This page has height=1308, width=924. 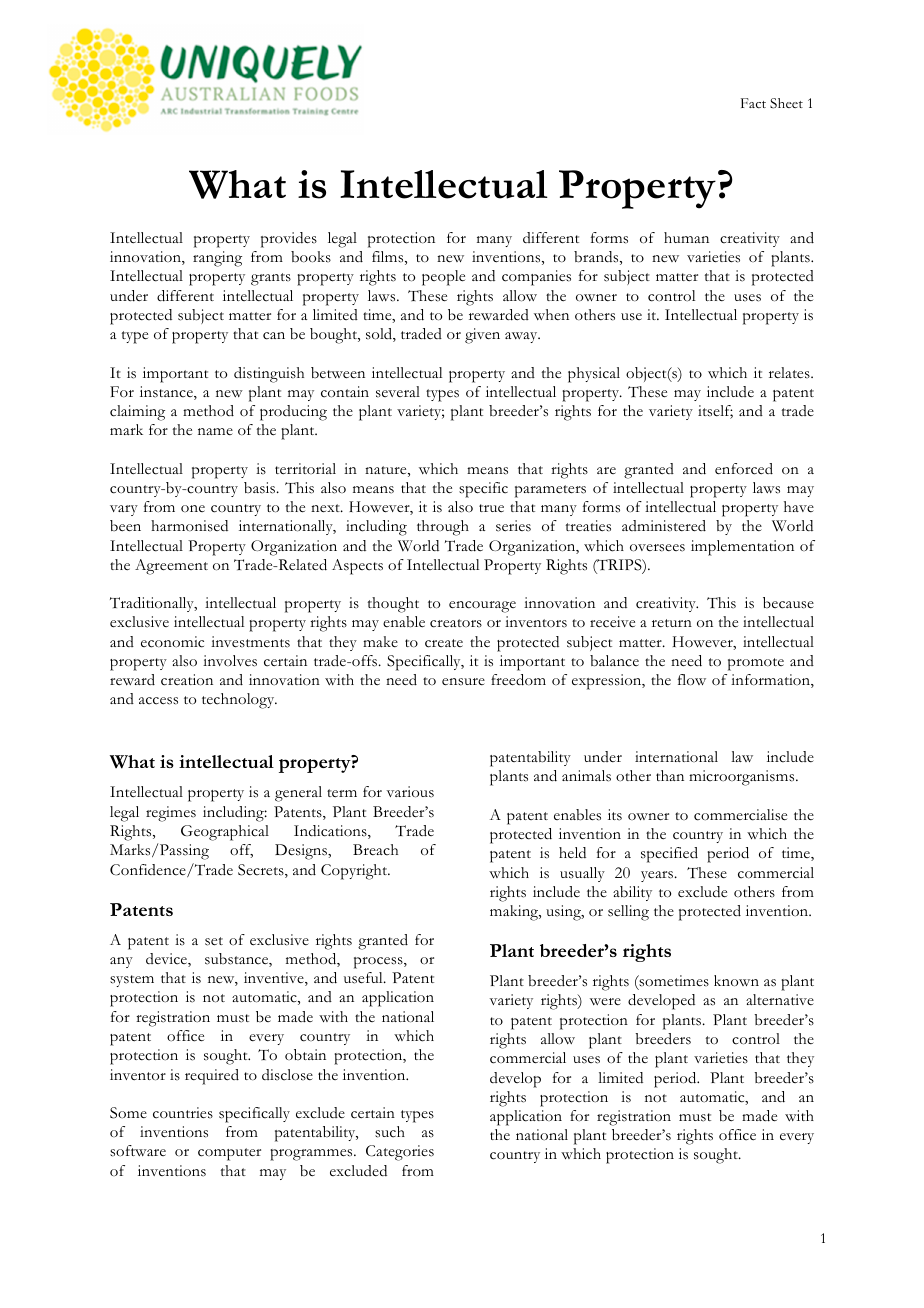 What do you see at coordinates (672, 623) in the page?
I see `return` at bounding box center [672, 623].
